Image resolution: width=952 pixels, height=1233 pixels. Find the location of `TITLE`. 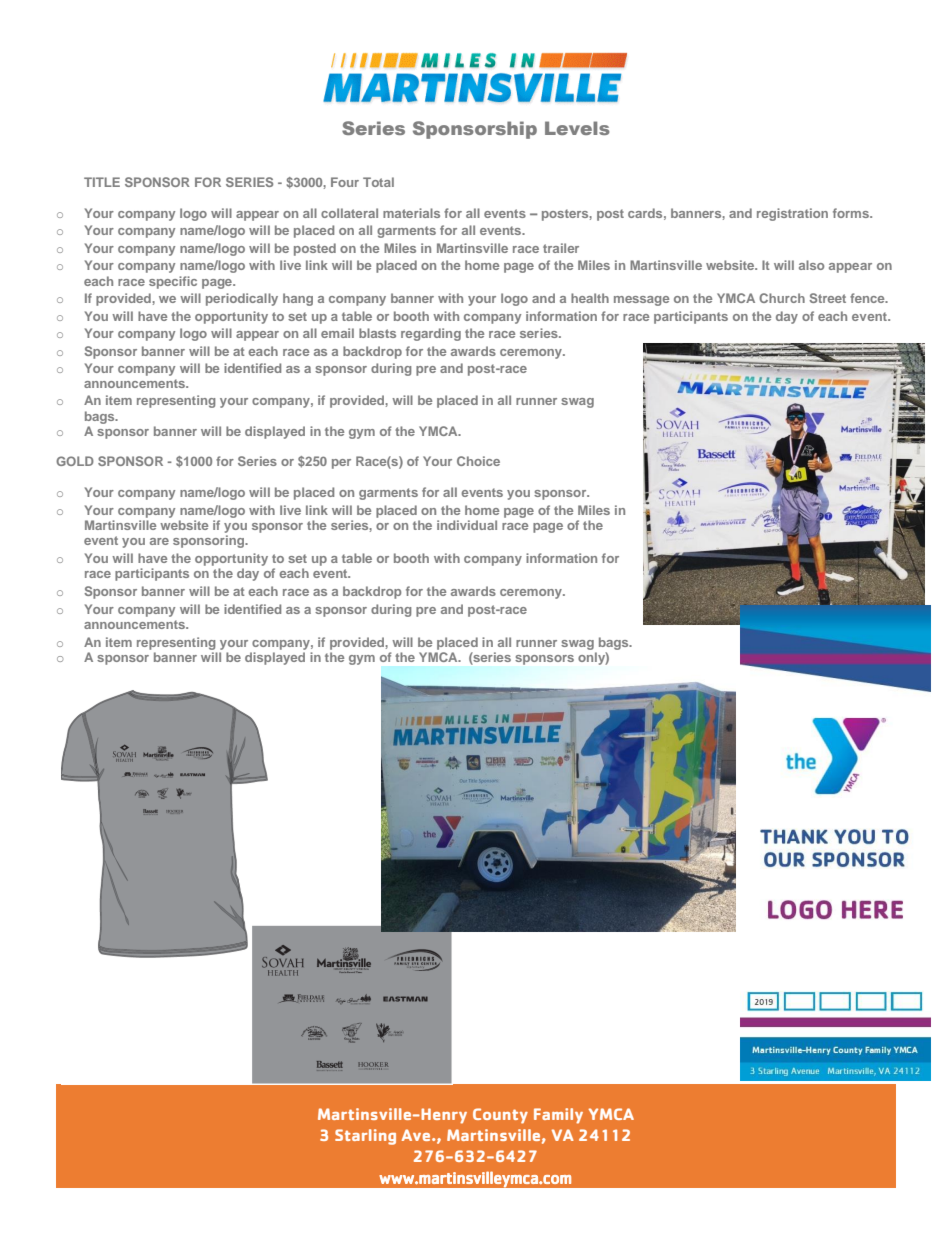

TITLE is located at coordinates (102, 182).
